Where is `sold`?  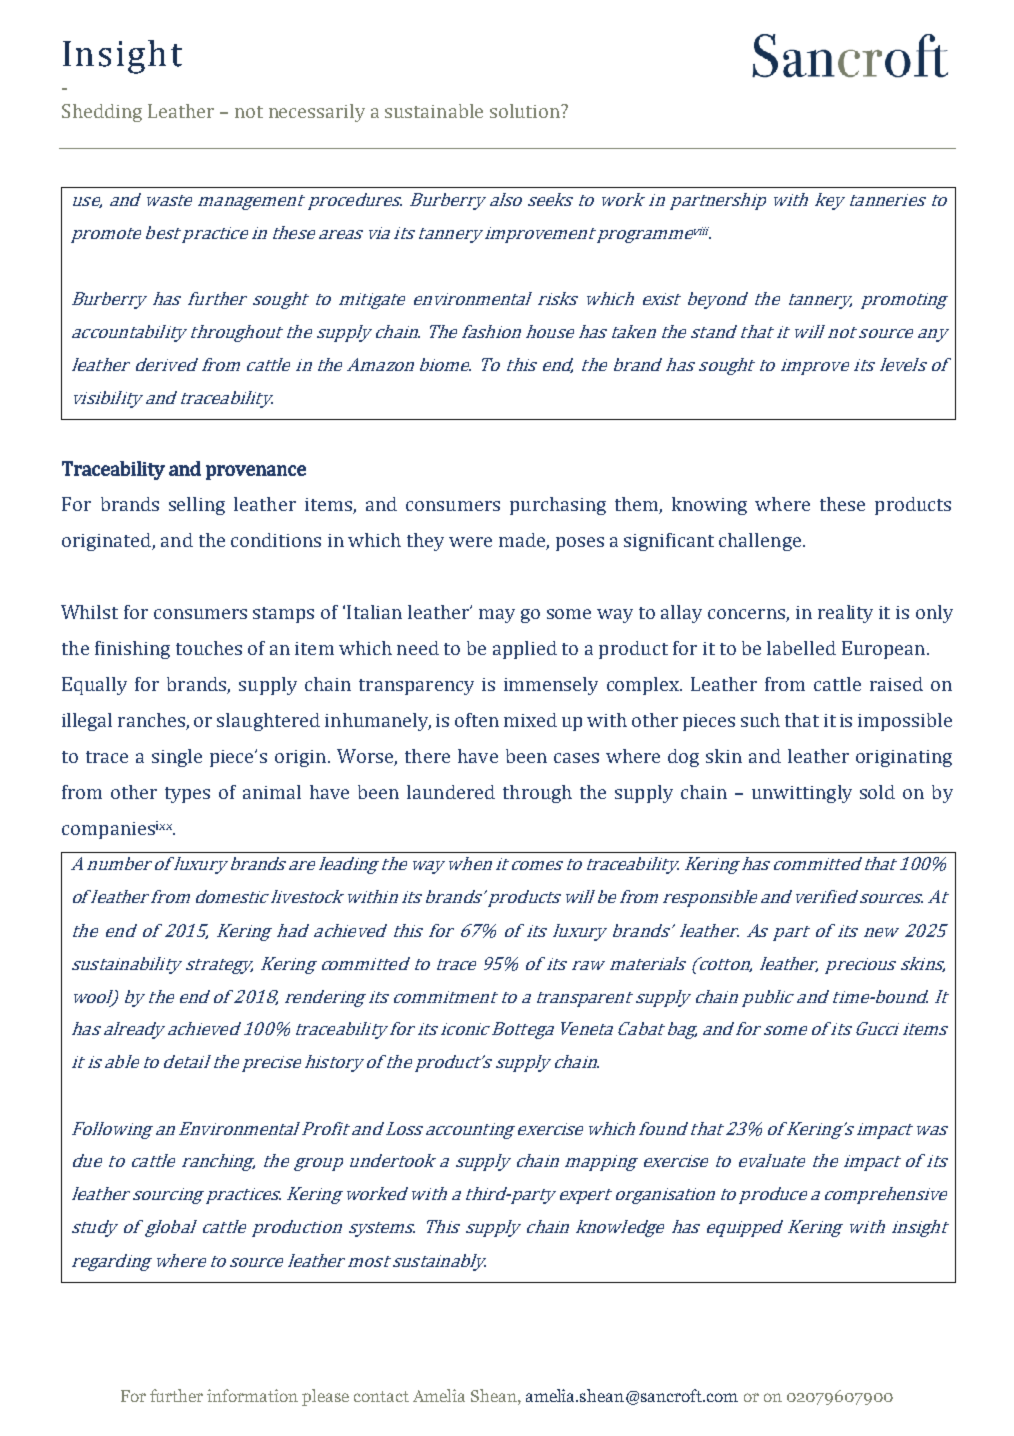 sold is located at coordinates (877, 792).
